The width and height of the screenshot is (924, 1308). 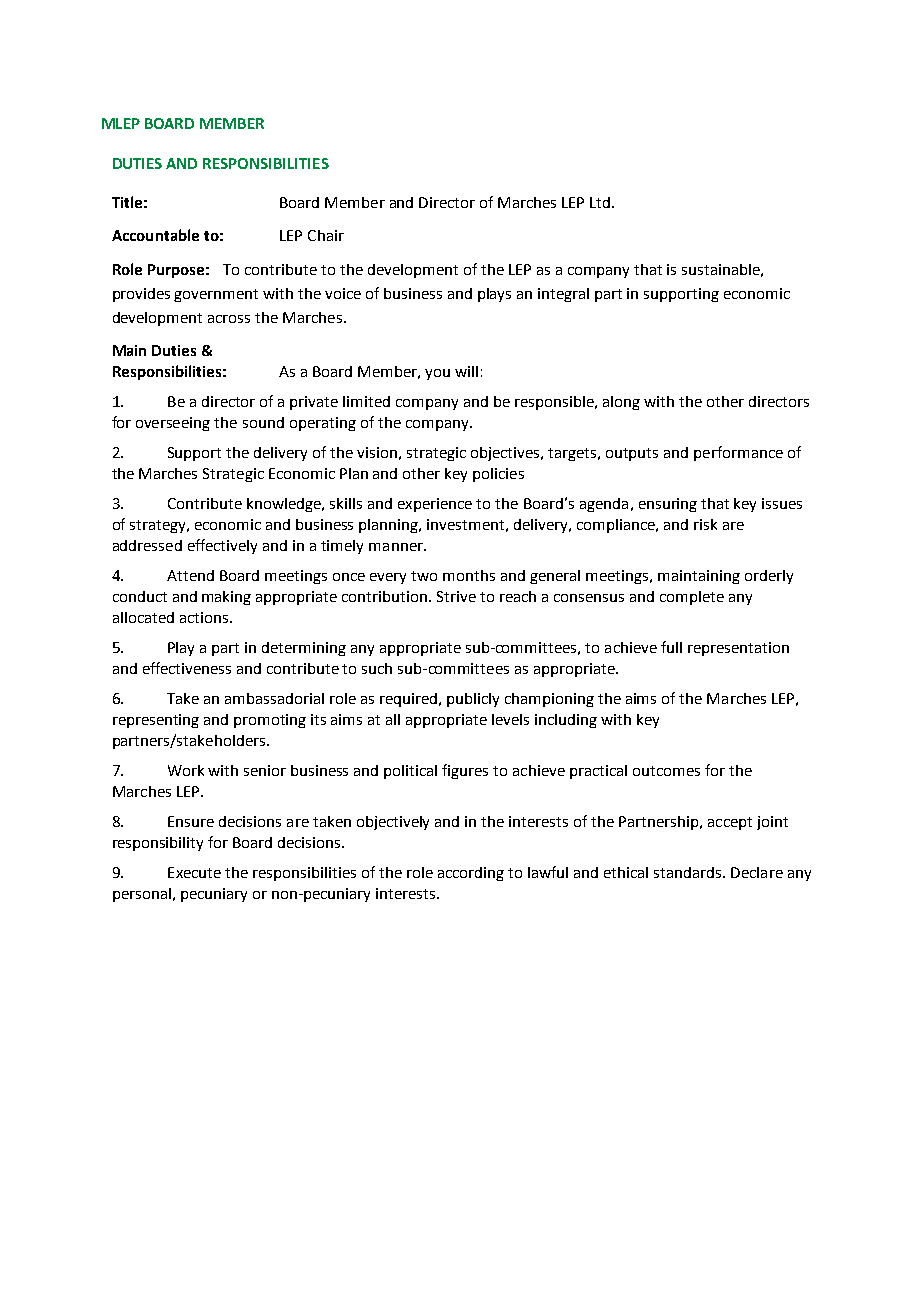 I want to click on effectively, so click(x=222, y=546).
